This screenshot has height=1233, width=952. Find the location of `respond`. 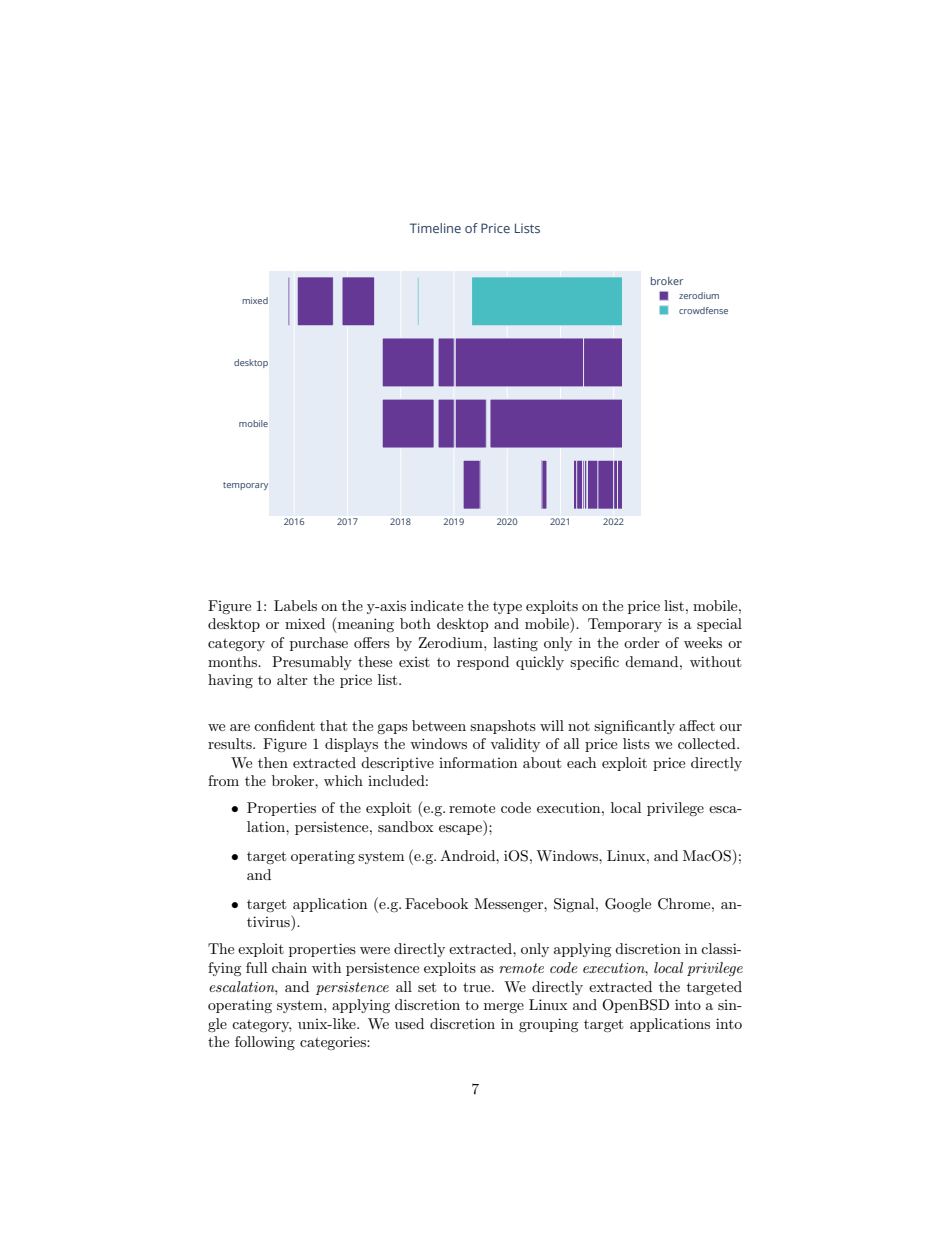

respond is located at coordinates (483, 663).
